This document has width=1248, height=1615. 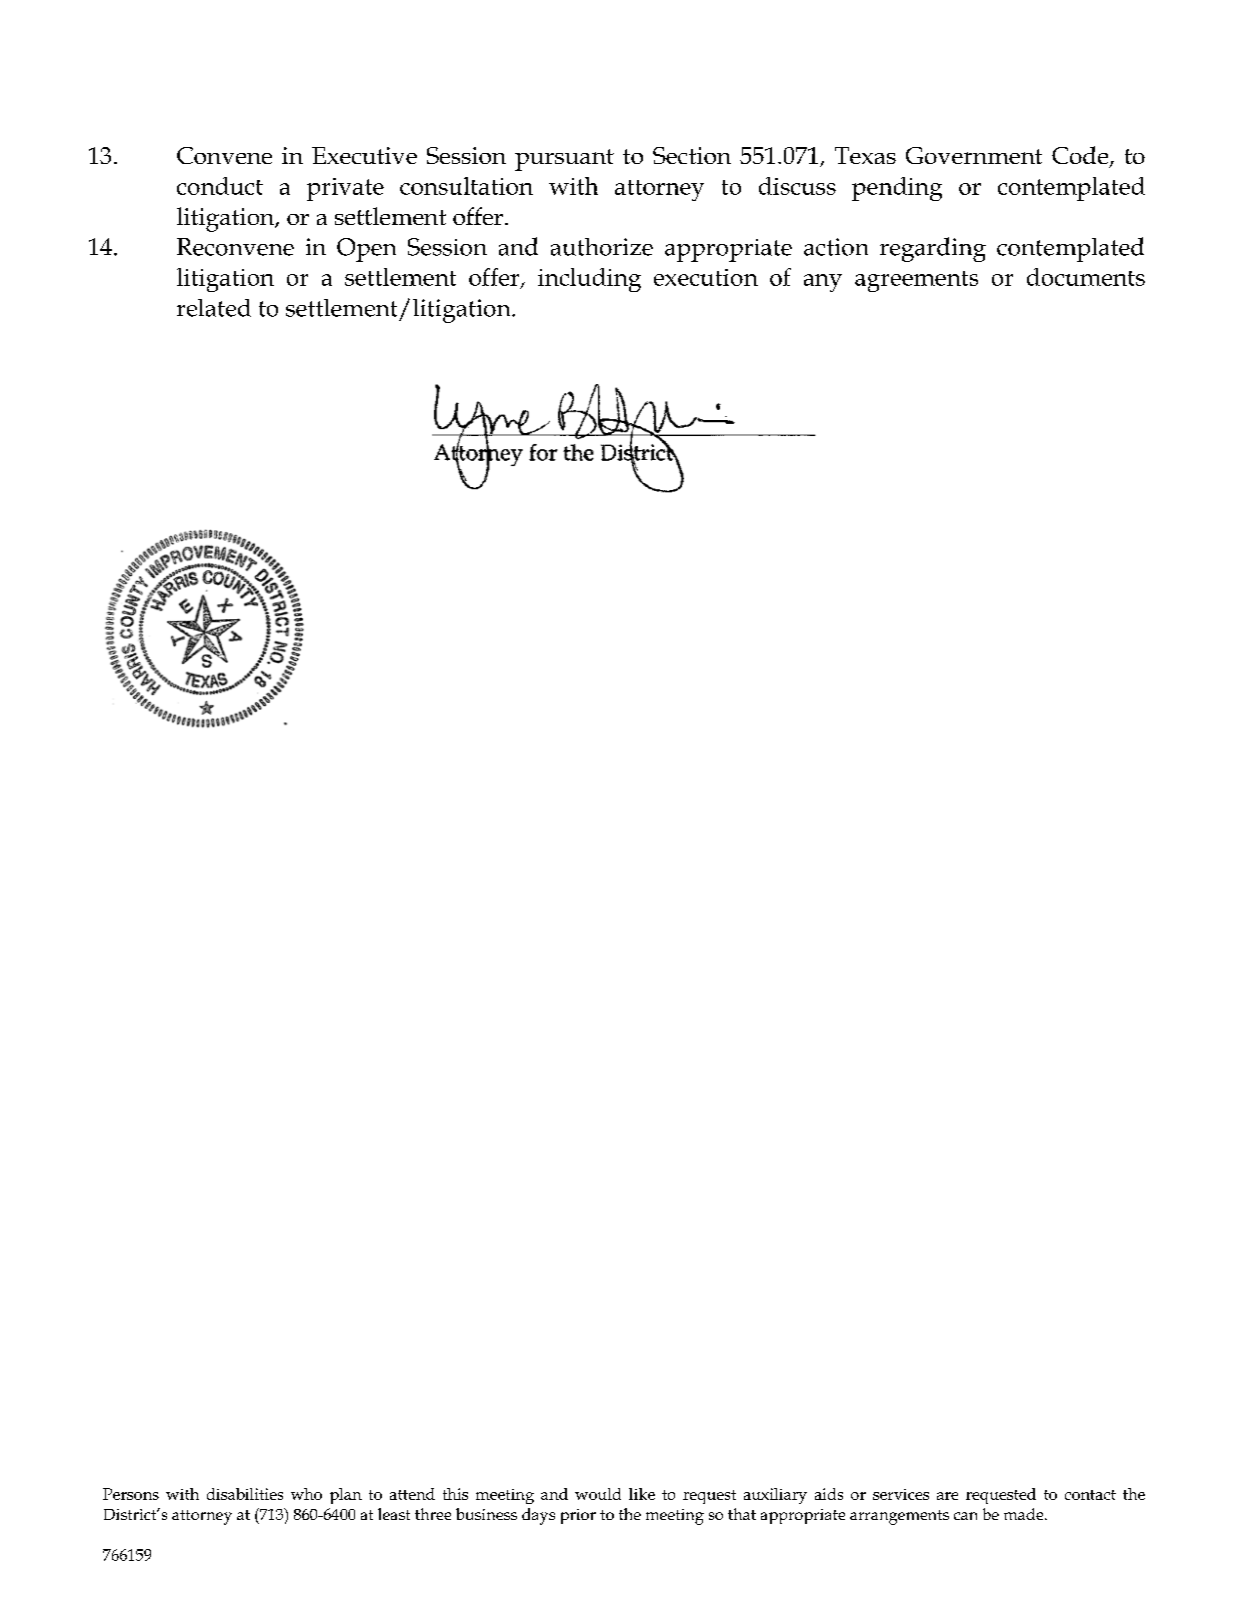 I want to click on who, so click(x=306, y=1494).
